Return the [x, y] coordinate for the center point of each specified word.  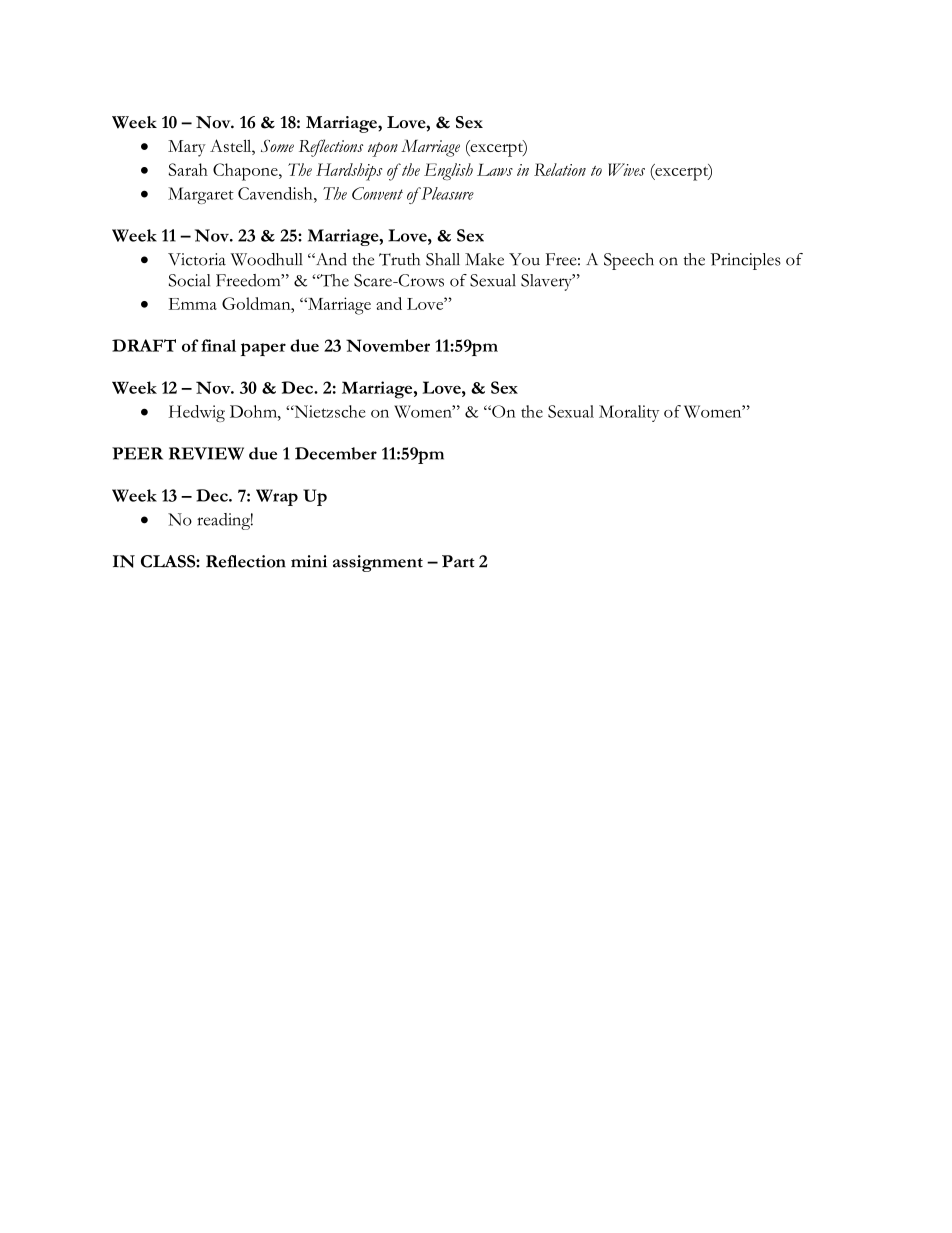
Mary [187, 148]
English [448, 171]
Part [458, 561]
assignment [378, 563]
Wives [626, 169]
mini [309, 561]
